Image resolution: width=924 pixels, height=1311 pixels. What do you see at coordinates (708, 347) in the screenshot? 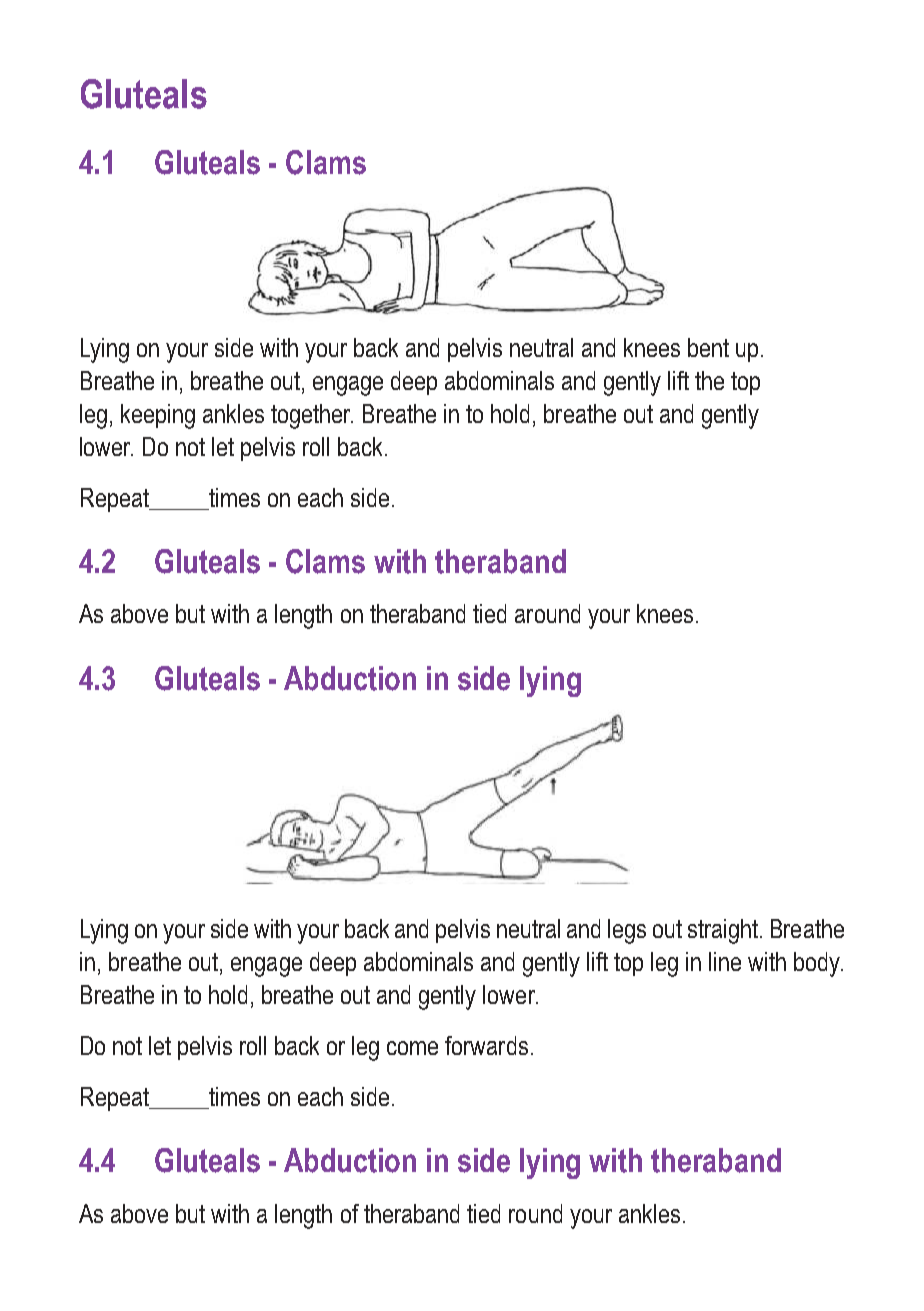
I see `bent` at bounding box center [708, 347].
